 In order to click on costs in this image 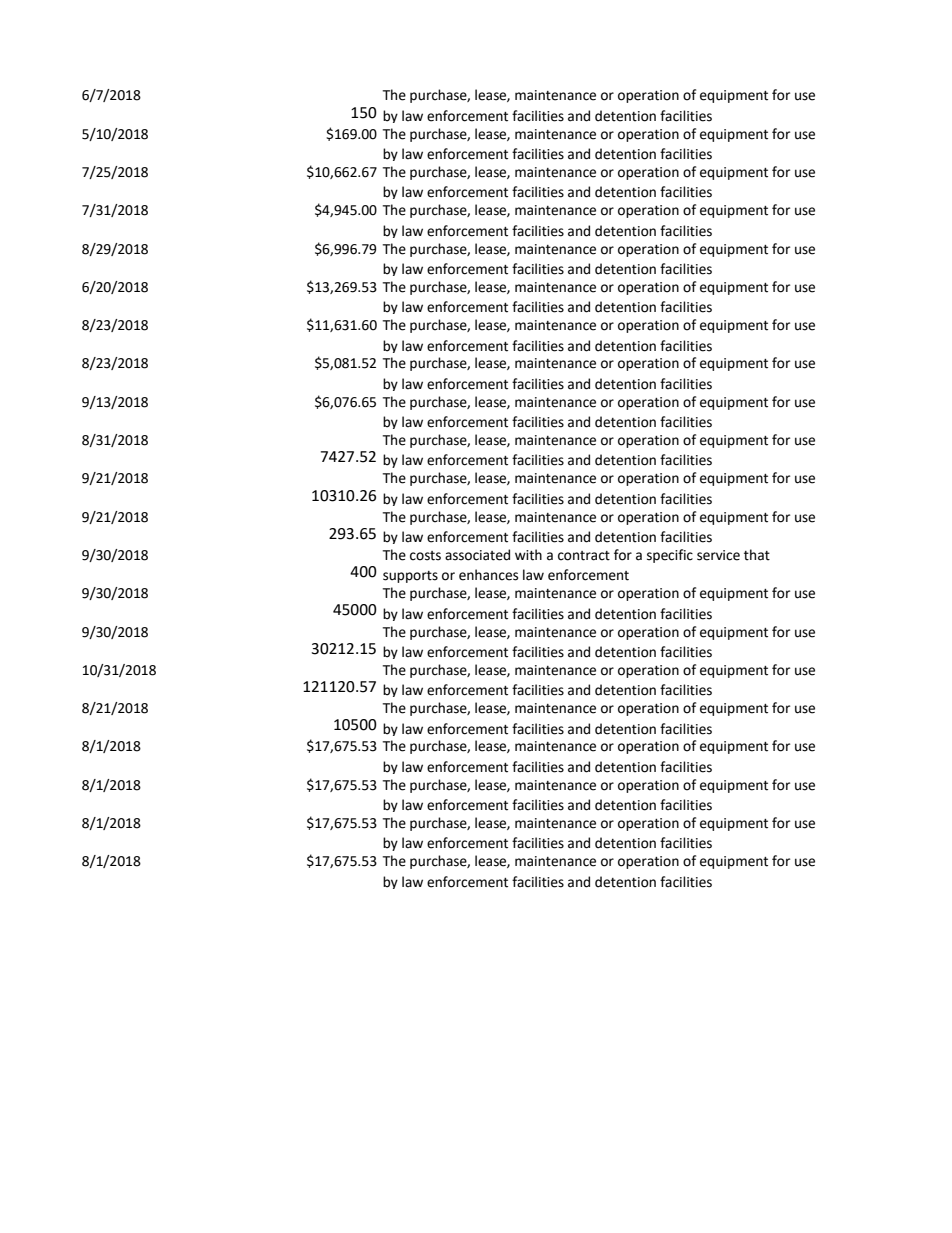, I will do `click(425, 556)`.
